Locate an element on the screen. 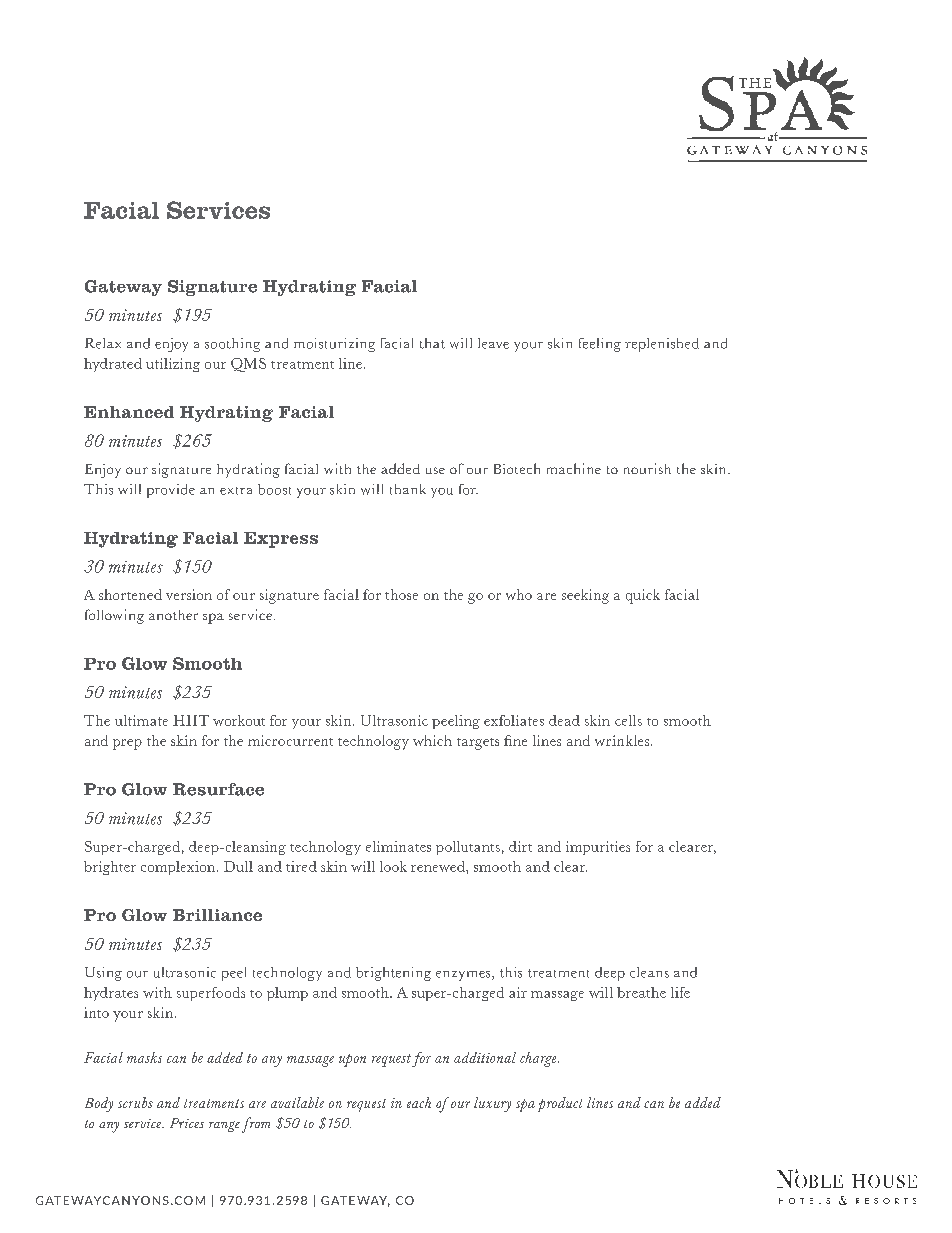 This screenshot has height=1233, width=952. that is located at coordinates (432, 343).
